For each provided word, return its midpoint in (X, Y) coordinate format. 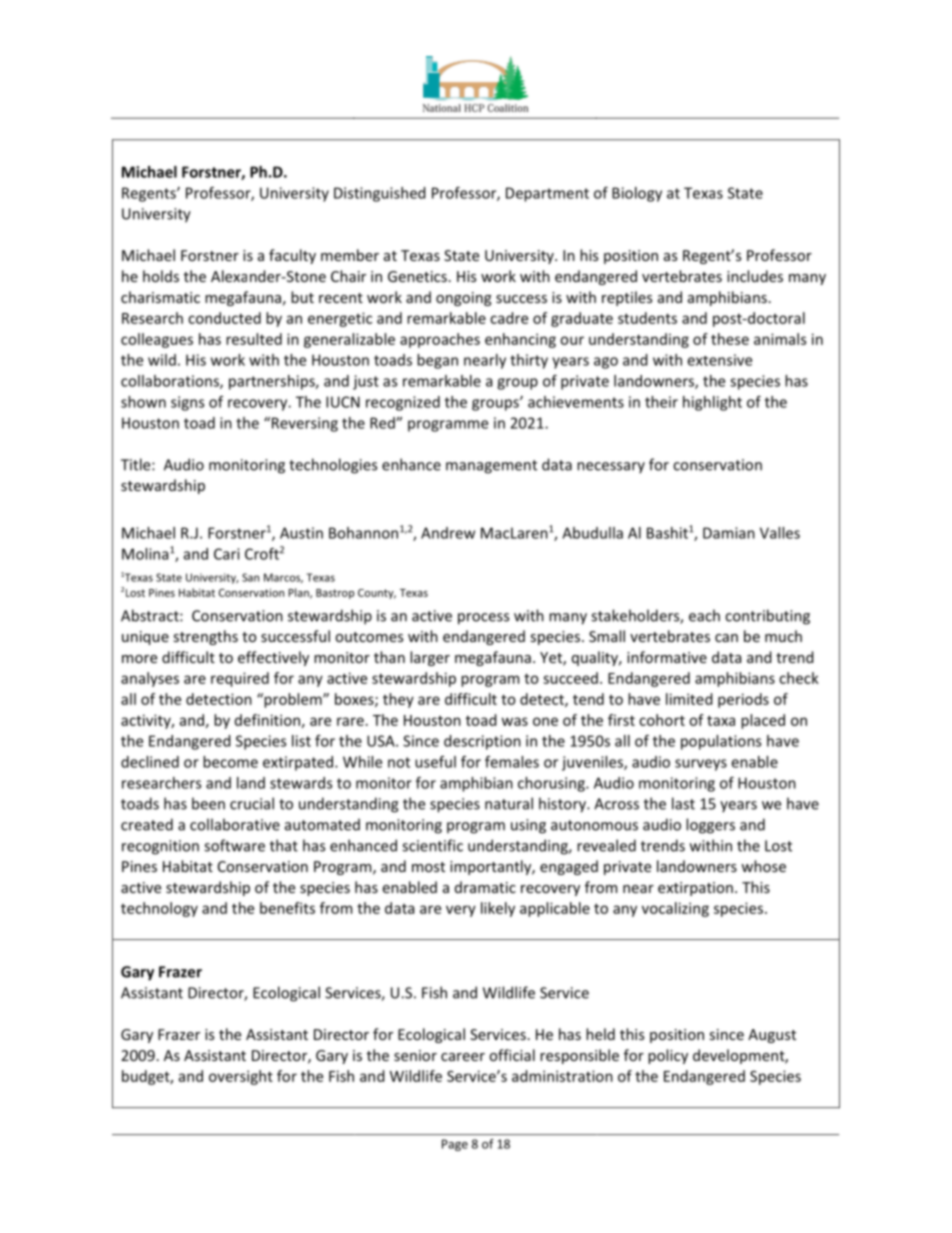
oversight (241, 1077)
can (726, 638)
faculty (292, 256)
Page (455, 1145)
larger (430, 658)
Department (547, 194)
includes (755, 276)
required (240, 679)
